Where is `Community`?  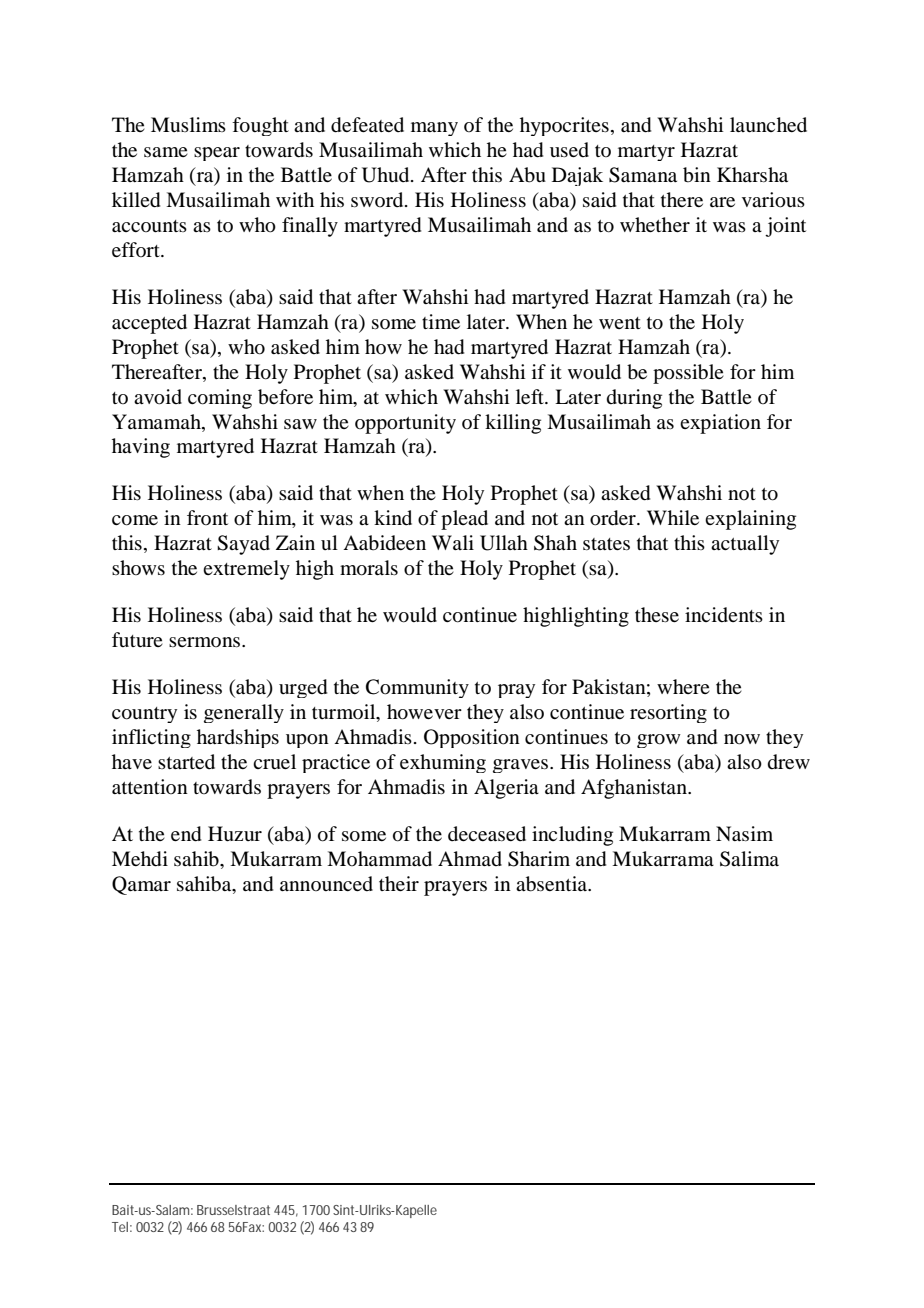
Community is located at coordinates (417, 688).
